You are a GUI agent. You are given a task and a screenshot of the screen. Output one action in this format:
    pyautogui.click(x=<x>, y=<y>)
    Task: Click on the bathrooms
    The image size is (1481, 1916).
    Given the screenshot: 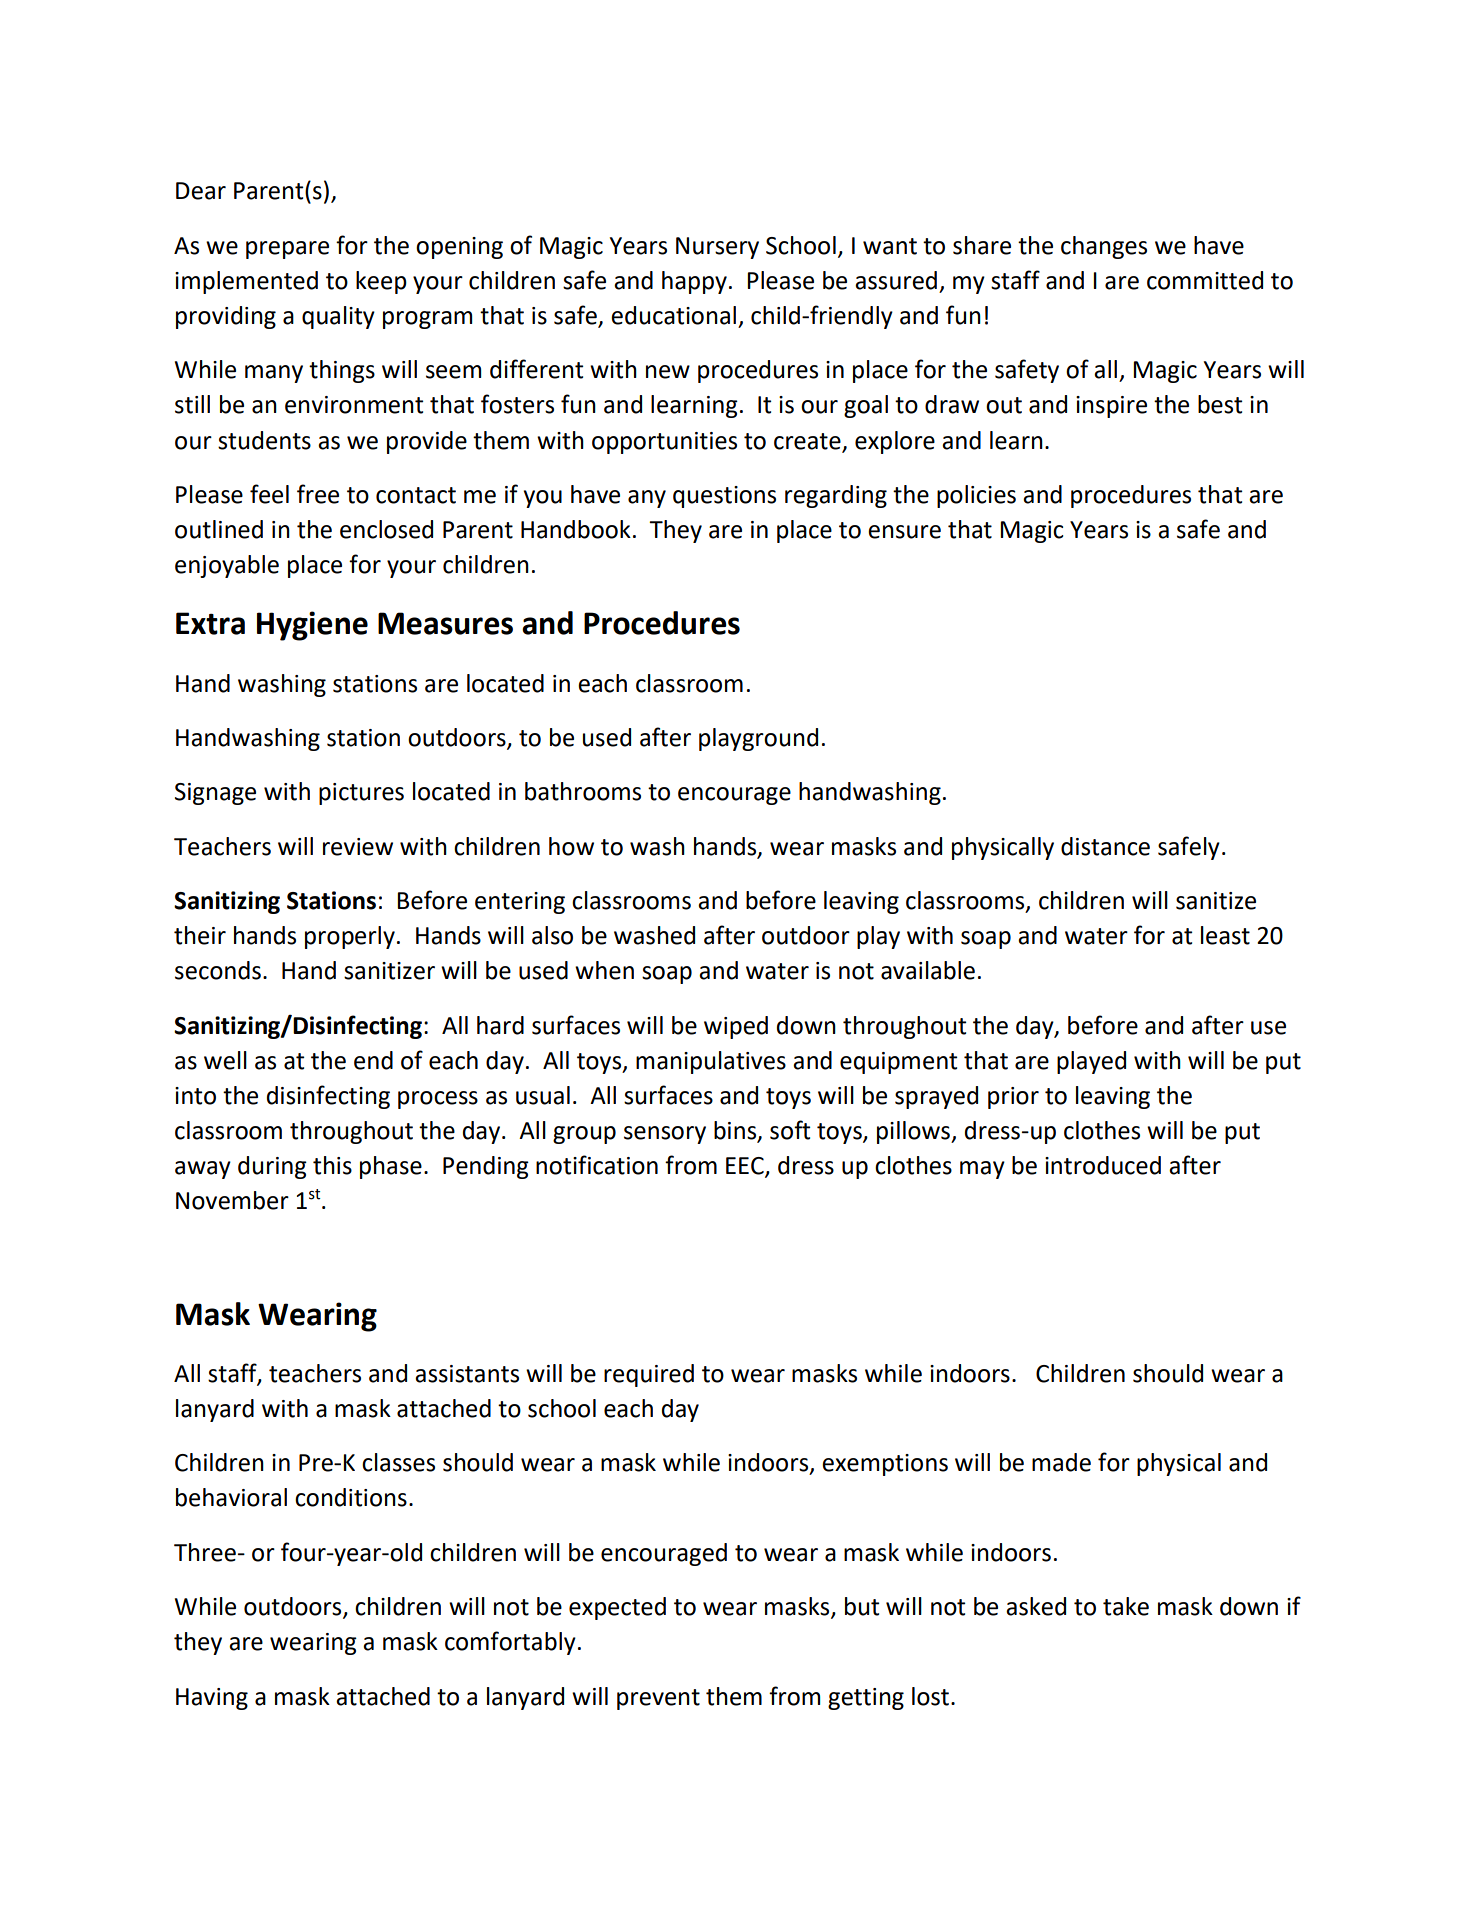 What is the action you would take?
    pyautogui.click(x=583, y=791)
